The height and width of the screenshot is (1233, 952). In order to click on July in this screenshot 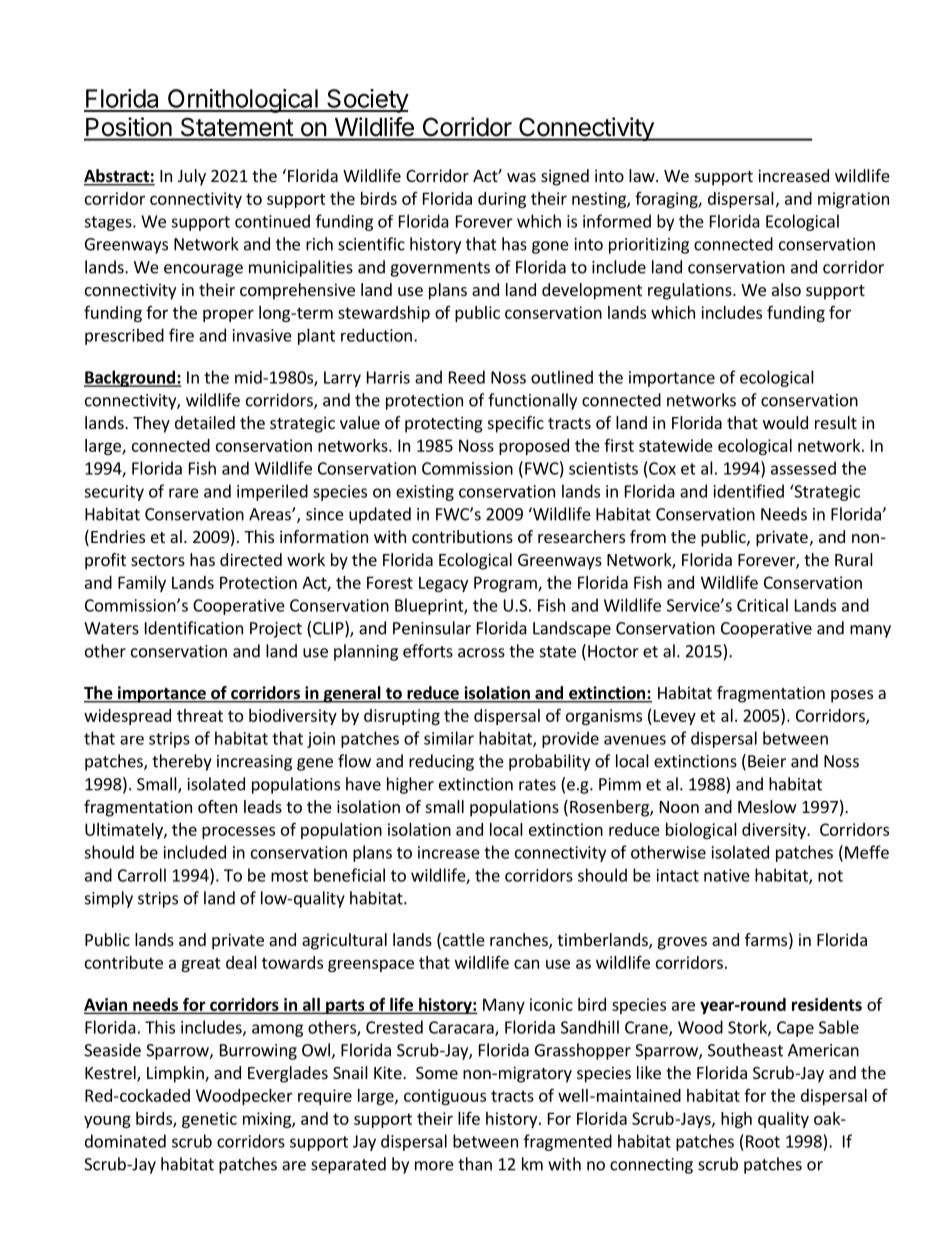, I will do `click(192, 177)`.
